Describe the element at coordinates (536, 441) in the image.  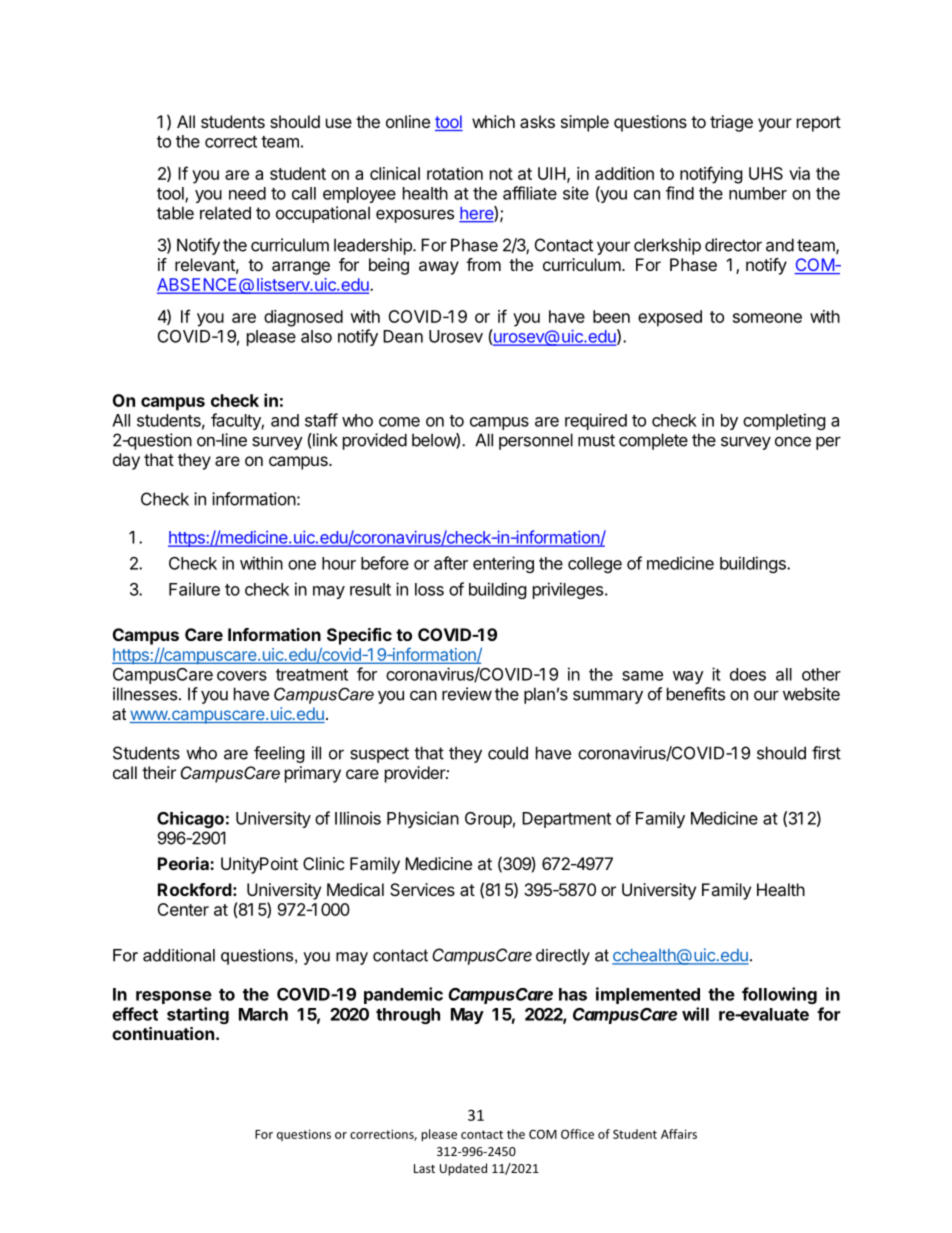
I see `personnel` at that location.
